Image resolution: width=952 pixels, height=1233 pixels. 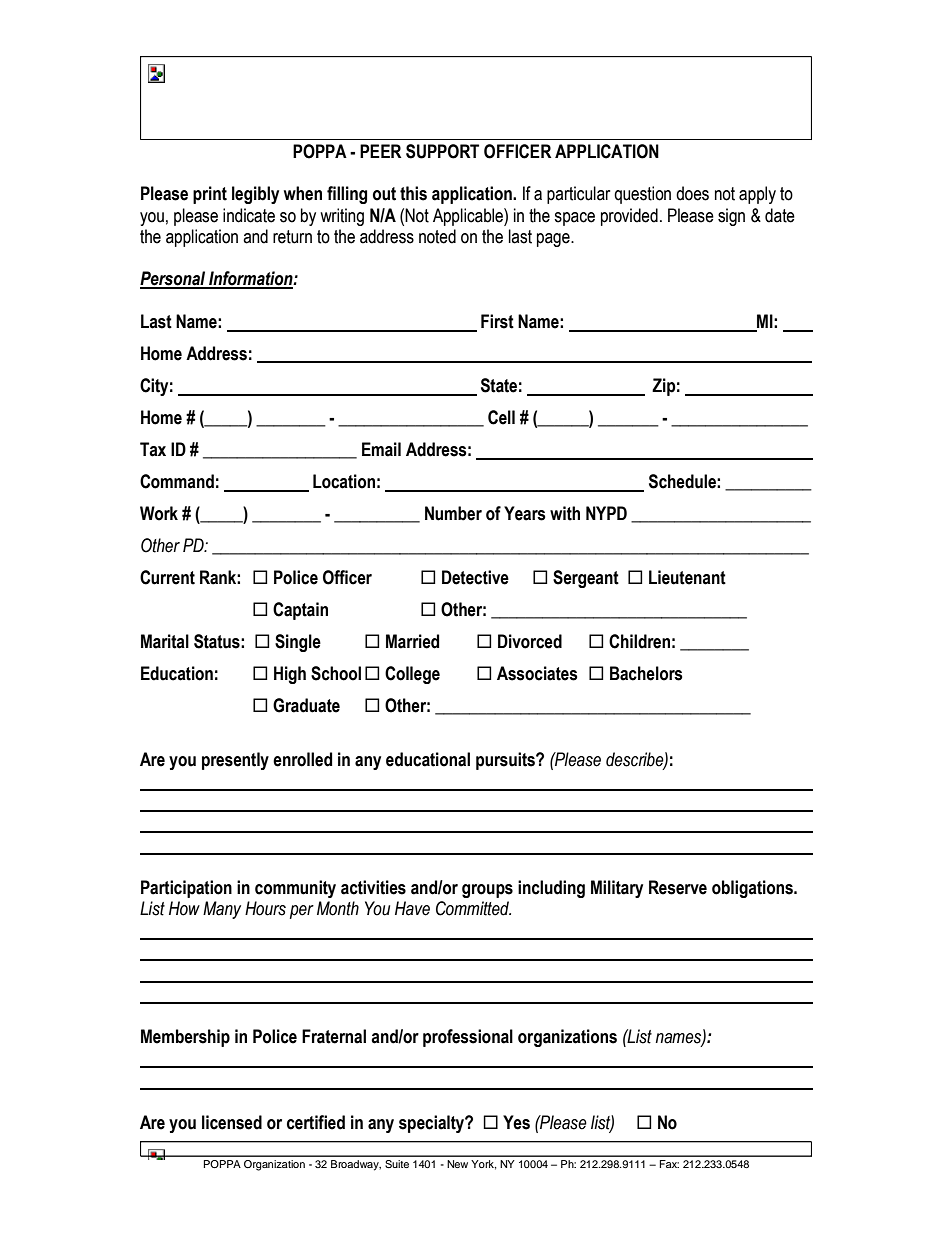 What do you see at coordinates (692, 193) in the page?
I see `does` at bounding box center [692, 193].
